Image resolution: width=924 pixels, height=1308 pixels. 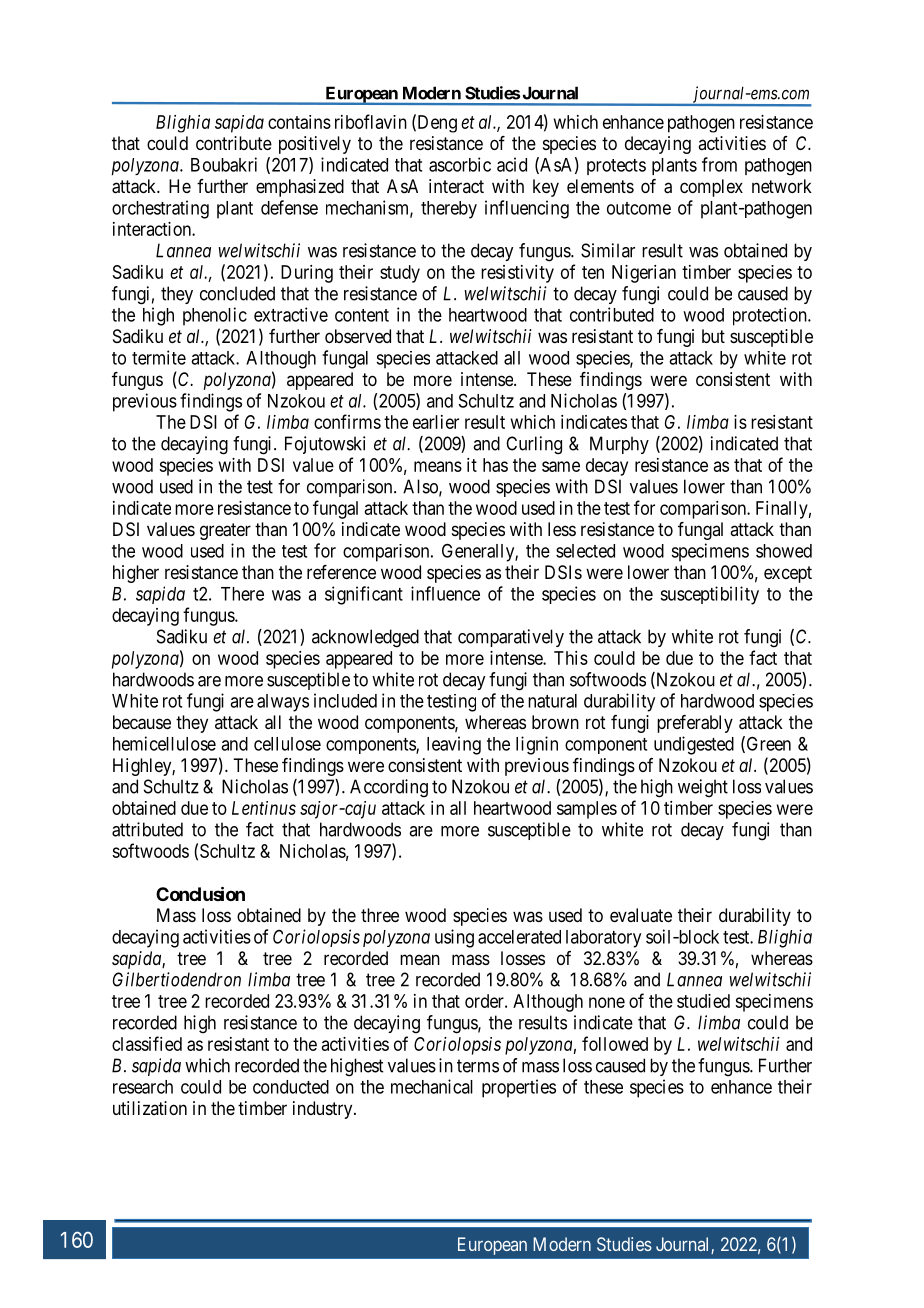 What do you see at coordinates (299, 122) in the page?
I see `contains` at bounding box center [299, 122].
